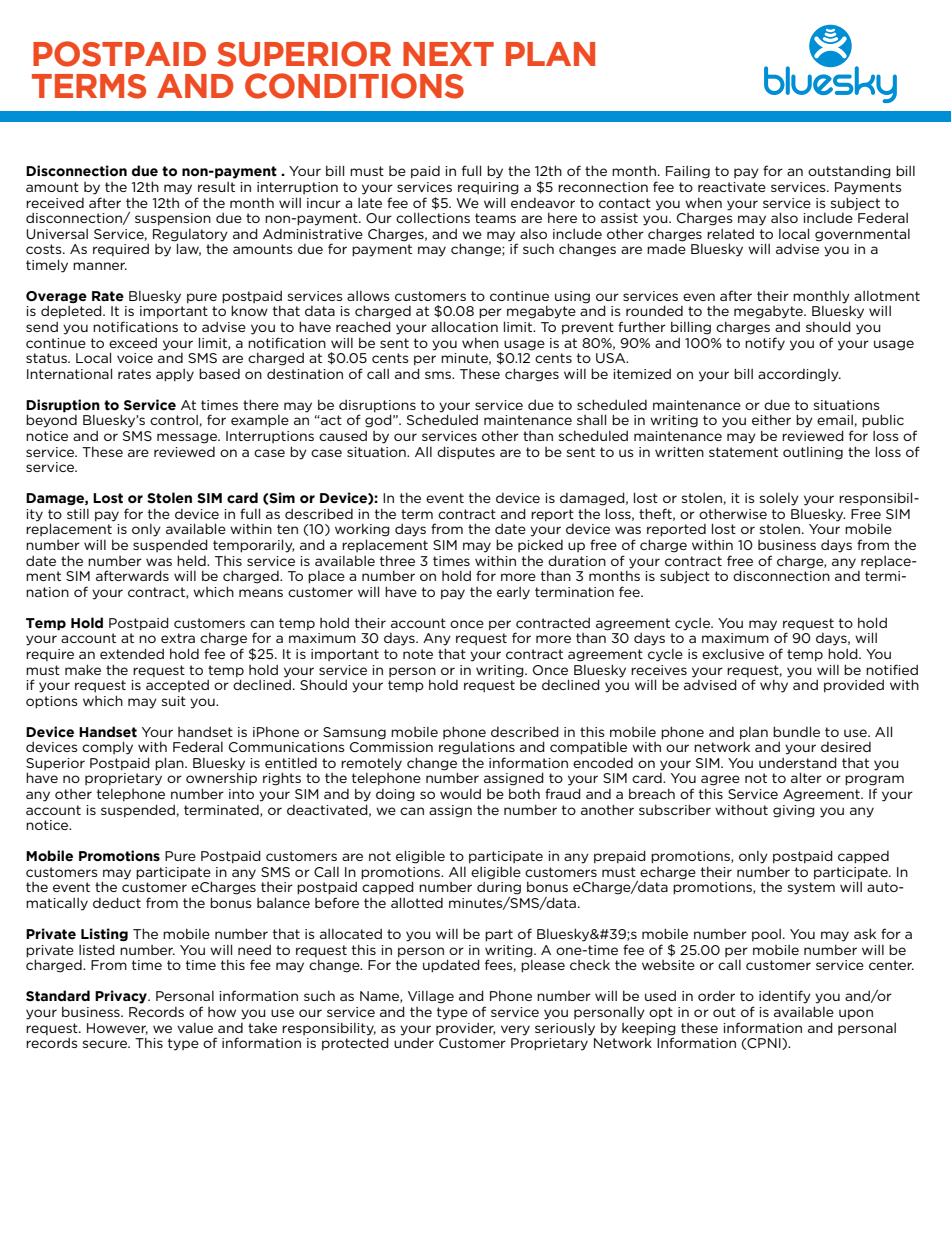  Describe the element at coordinates (133, 343) in the screenshot. I see `exceed` at that location.
